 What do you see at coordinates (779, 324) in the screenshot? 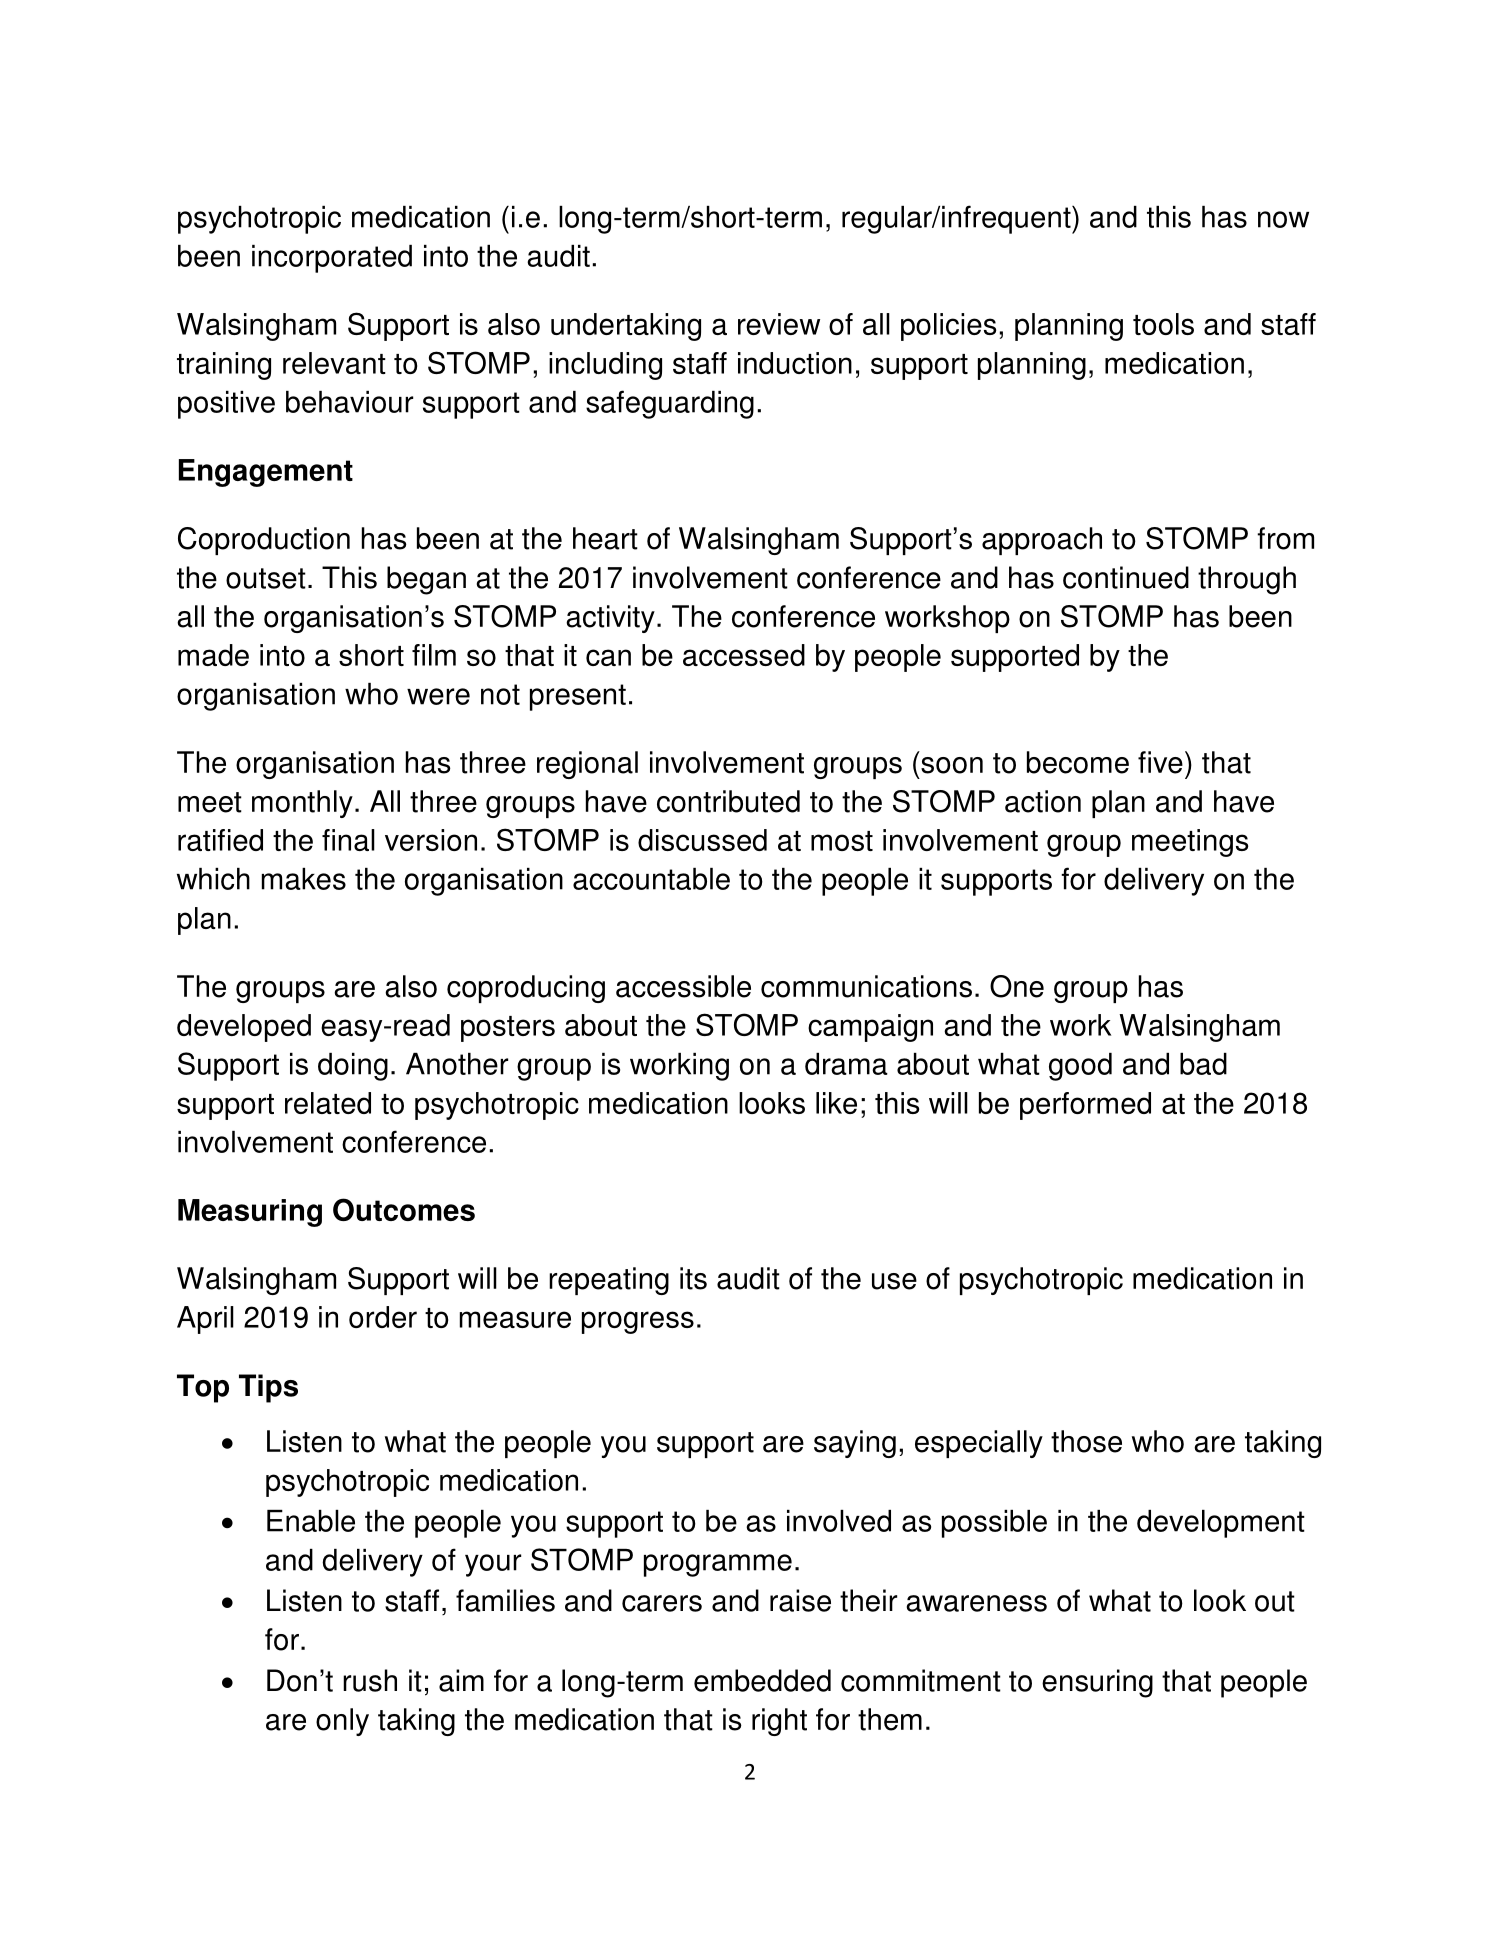
I see `review` at bounding box center [779, 324].
